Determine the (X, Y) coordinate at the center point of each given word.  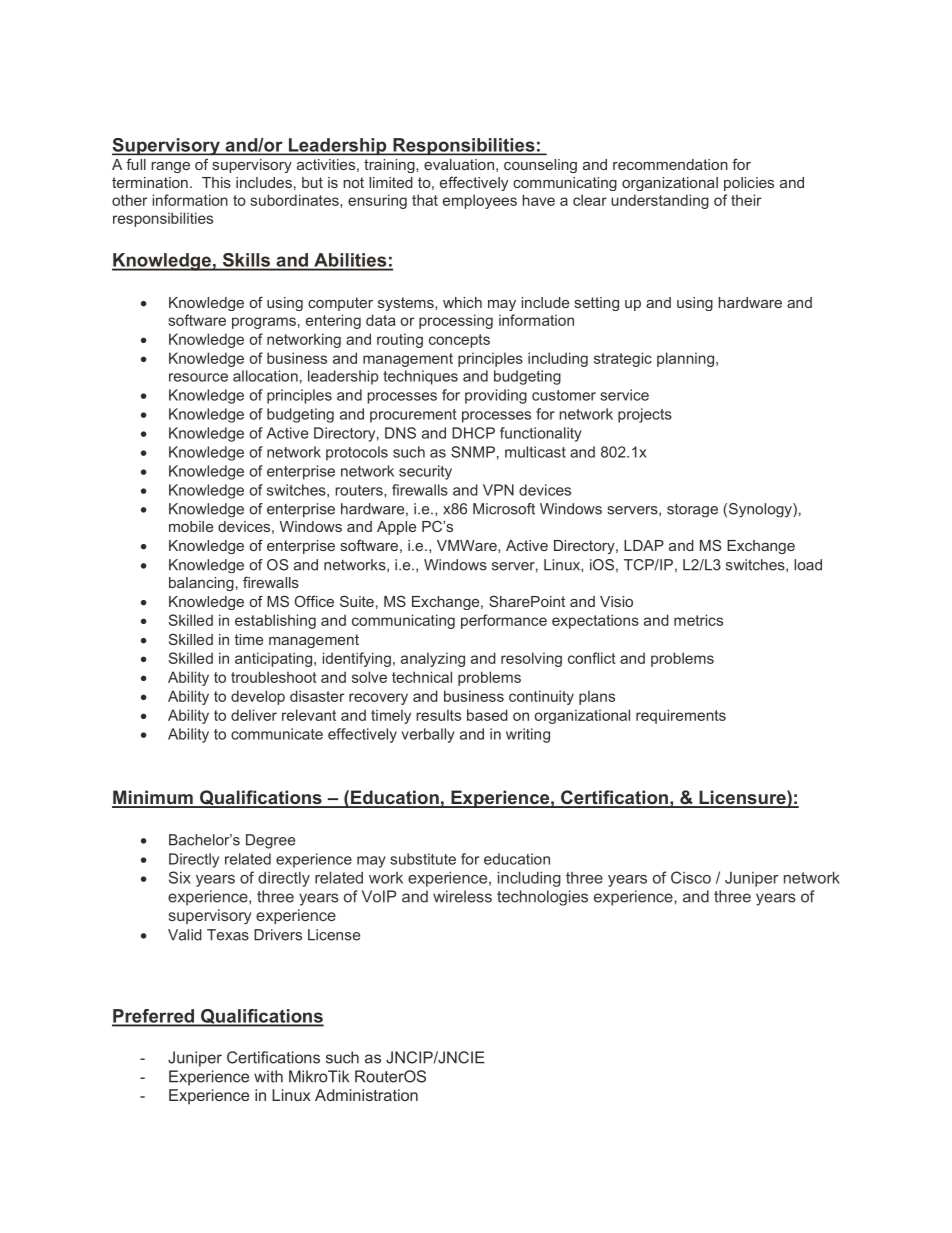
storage (692, 511)
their (746, 200)
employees (480, 201)
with (268, 1076)
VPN (498, 490)
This (216, 182)
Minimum (153, 798)
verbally (428, 735)
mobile (191, 526)
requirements (681, 716)
